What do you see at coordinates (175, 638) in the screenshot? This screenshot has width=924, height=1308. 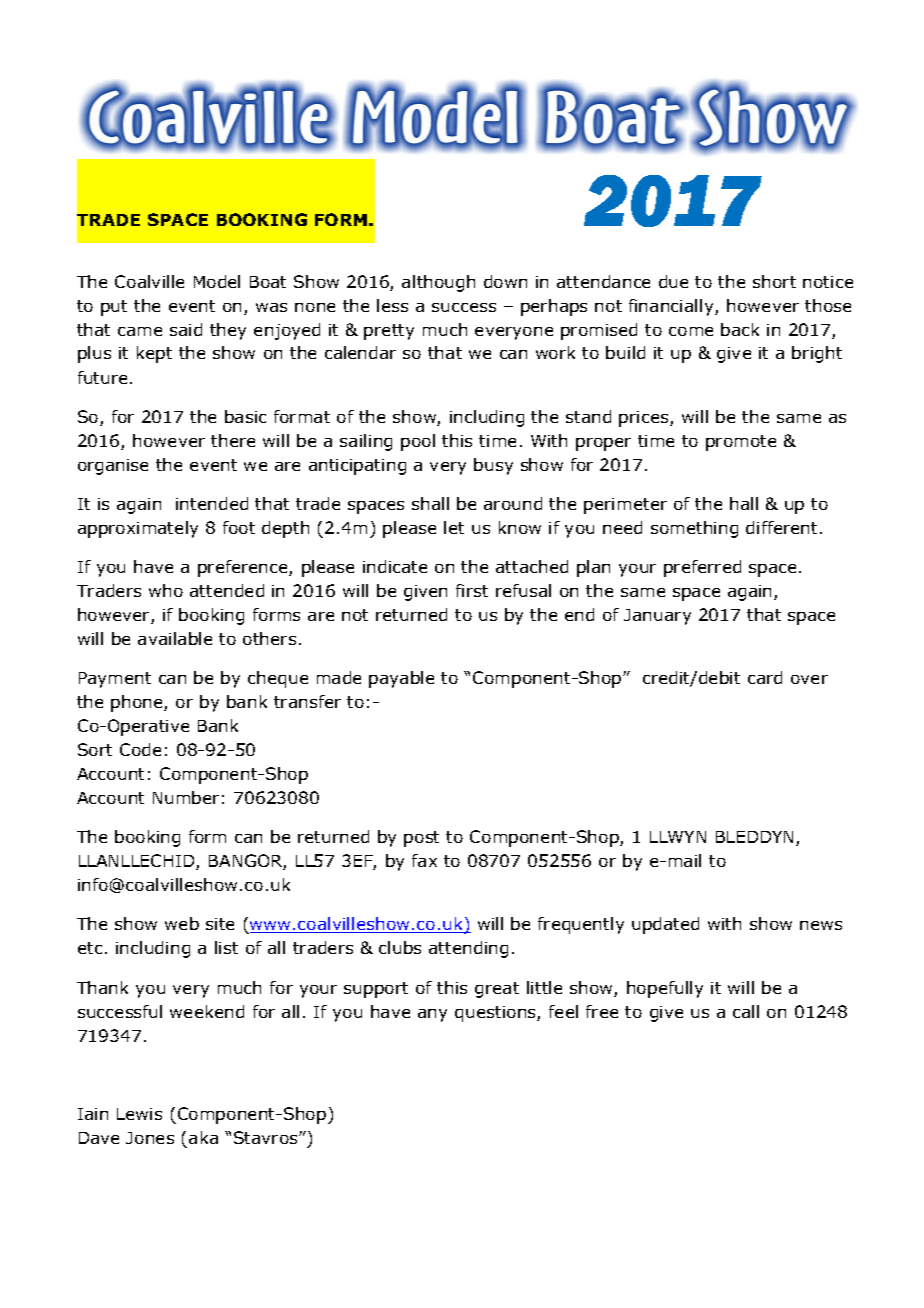 I see `available` at bounding box center [175, 638].
